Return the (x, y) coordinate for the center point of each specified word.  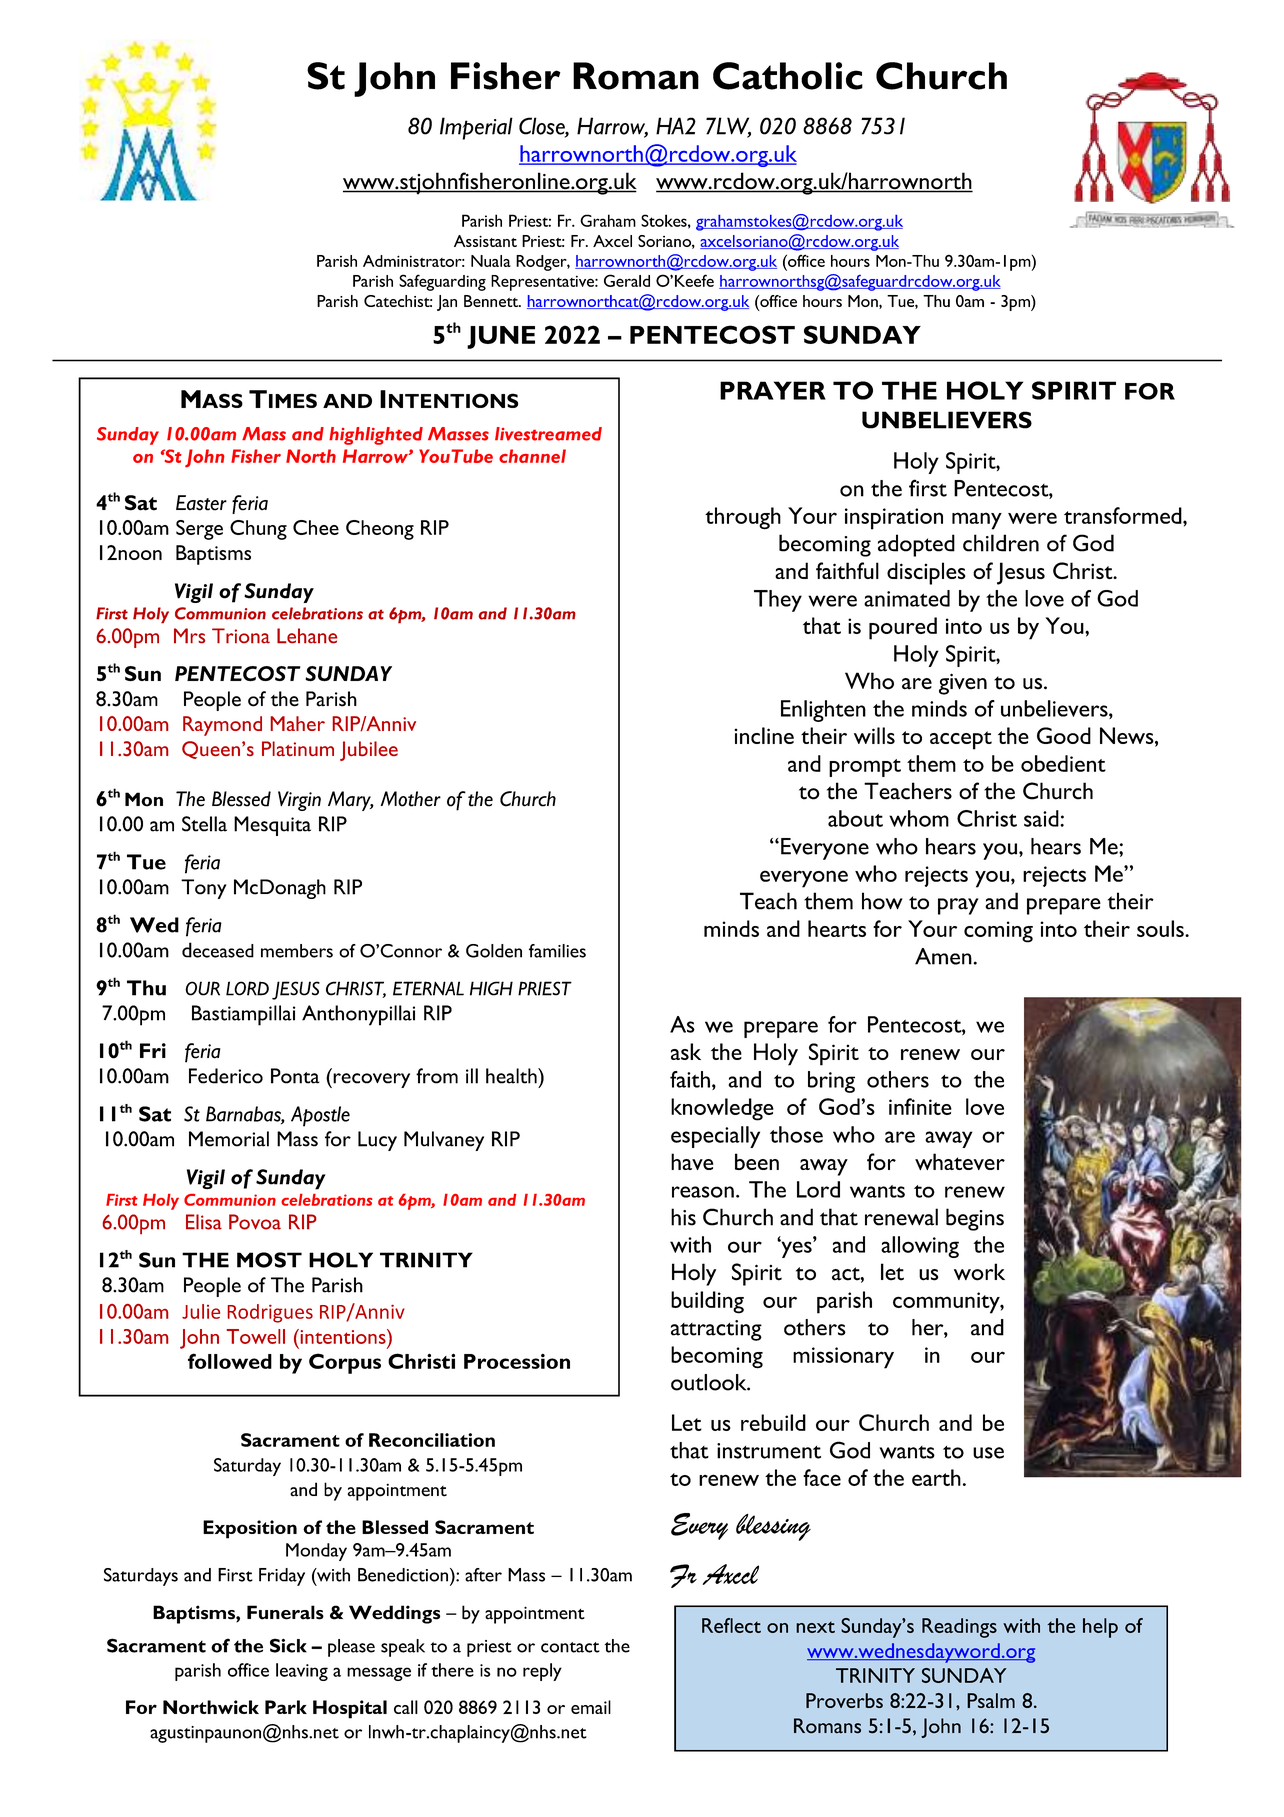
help (1100, 1628)
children (1001, 543)
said (1042, 818)
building (707, 1302)
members (297, 951)
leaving (302, 1672)
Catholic (788, 76)
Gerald (627, 280)
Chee (316, 527)
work (979, 1272)
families (557, 951)
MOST (269, 1260)
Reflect (731, 1625)
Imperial (476, 128)
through (743, 518)
